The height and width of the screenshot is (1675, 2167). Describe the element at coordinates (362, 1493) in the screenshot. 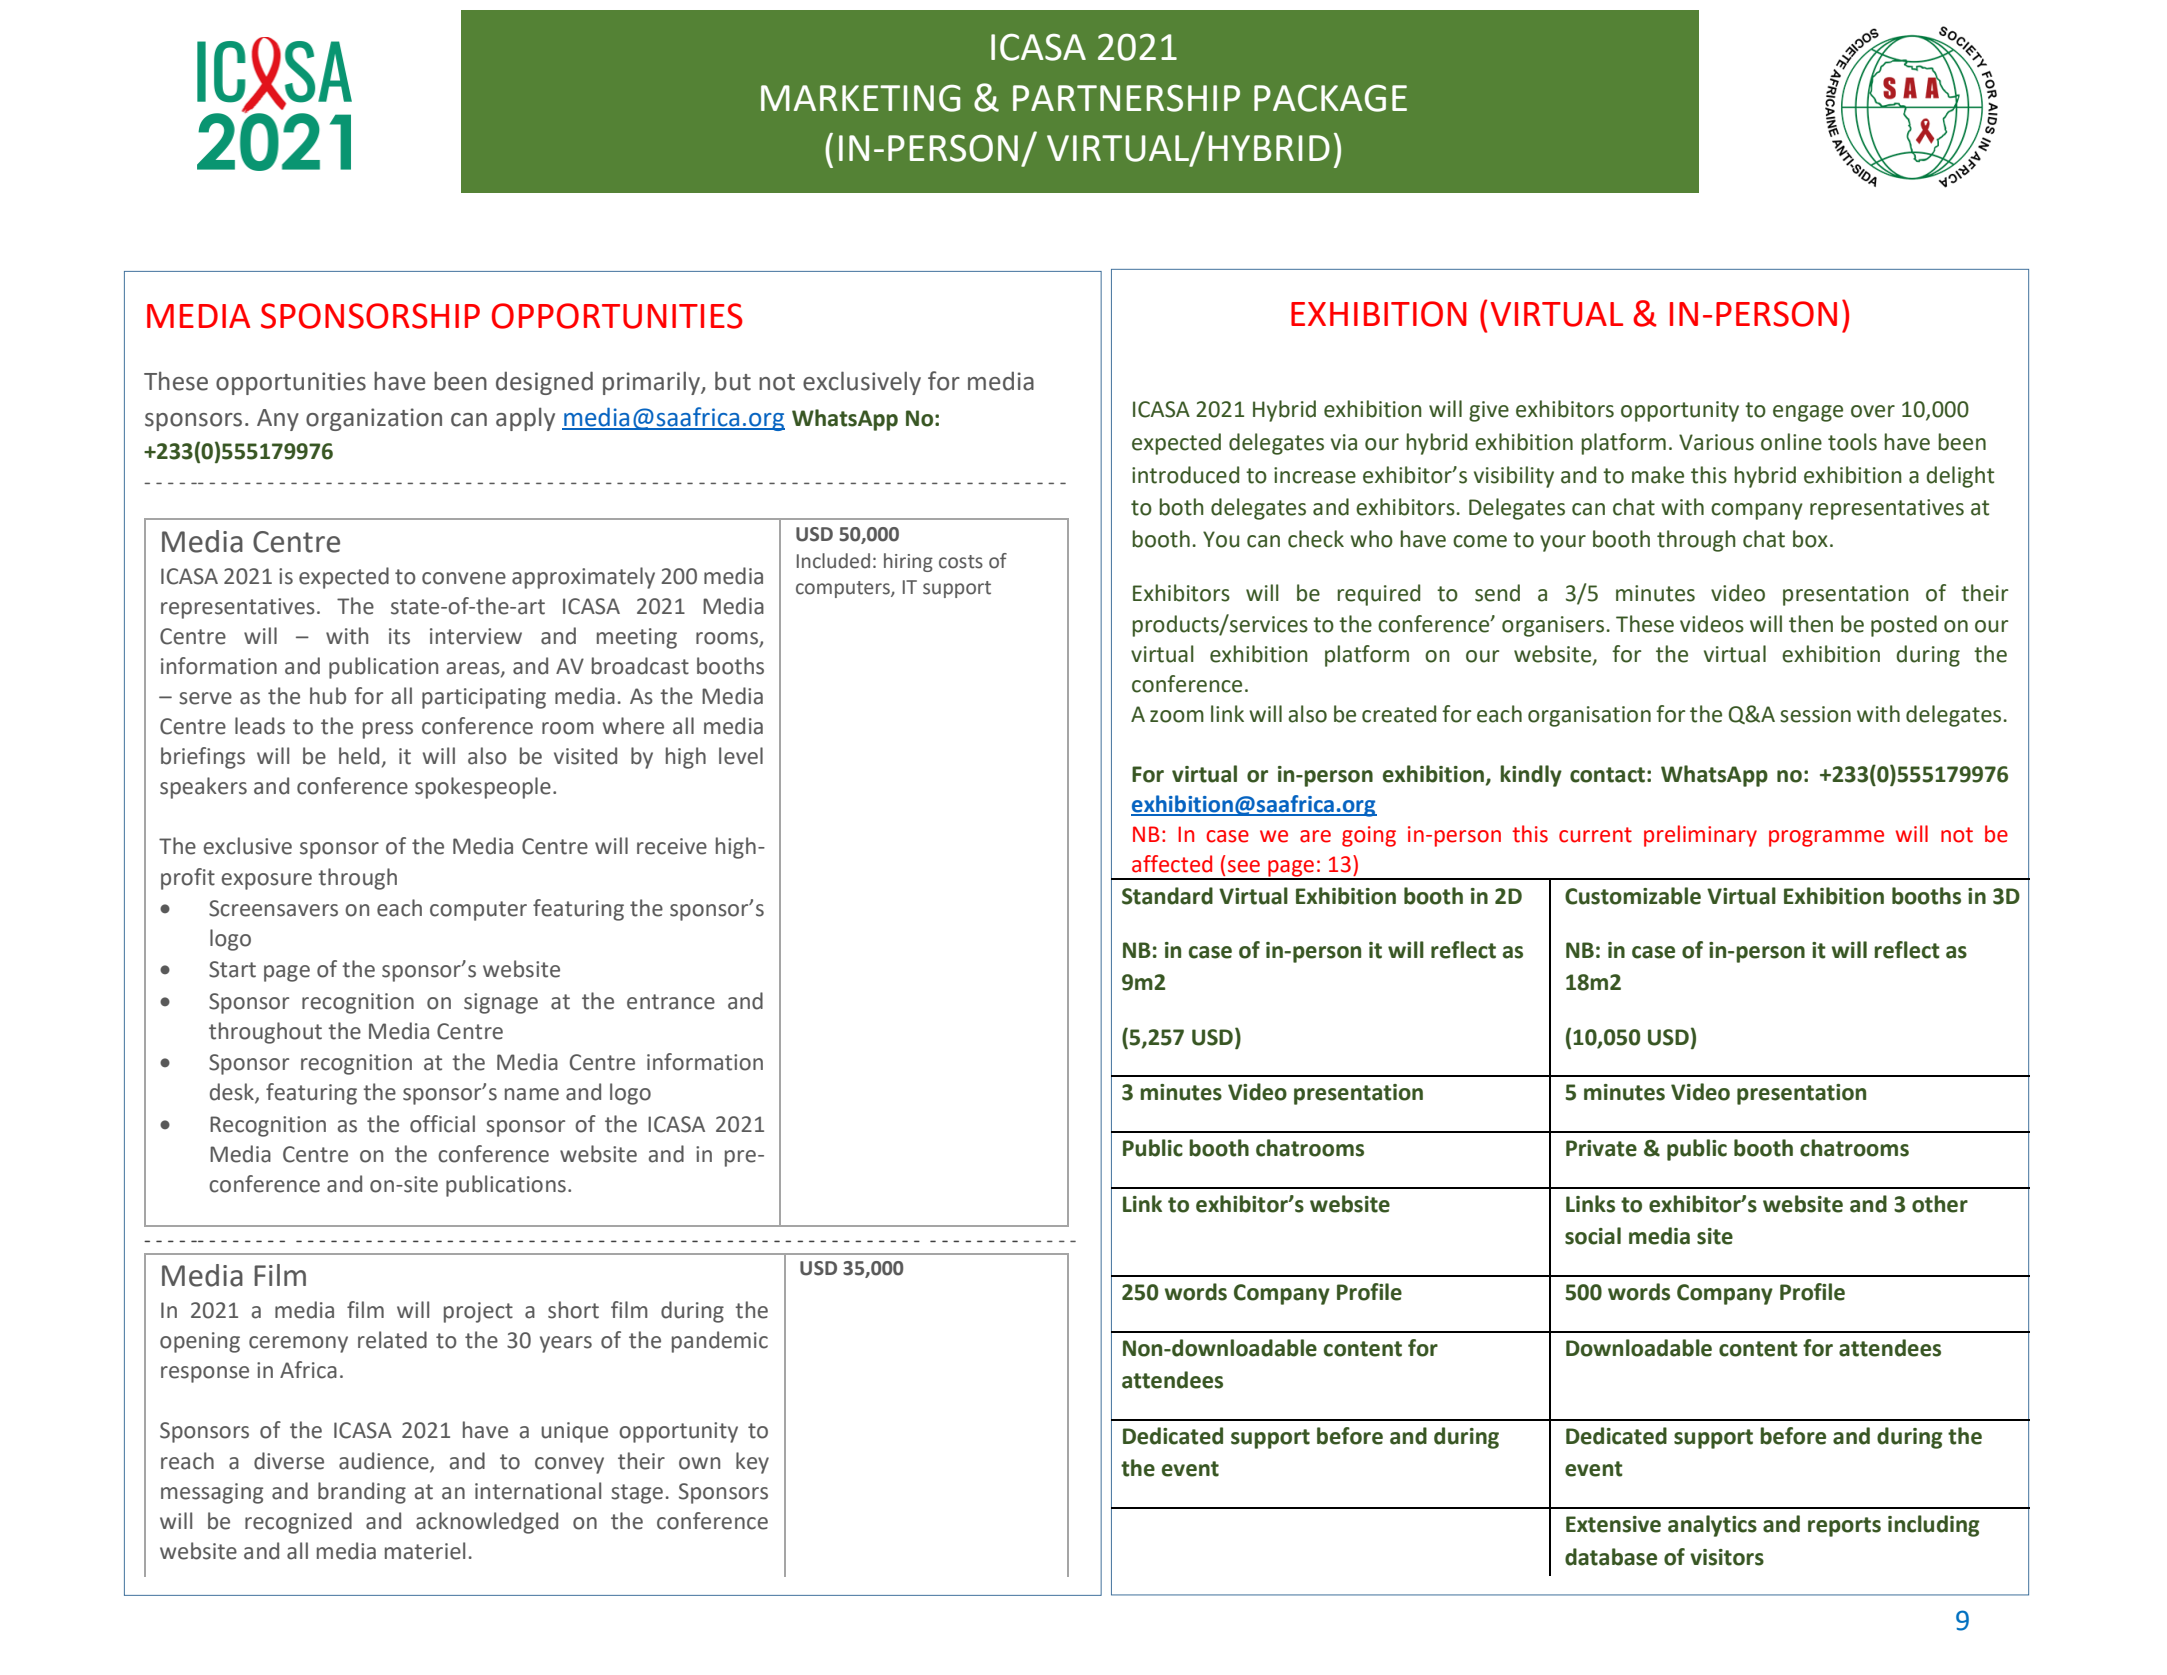

I see `branding` at that location.
